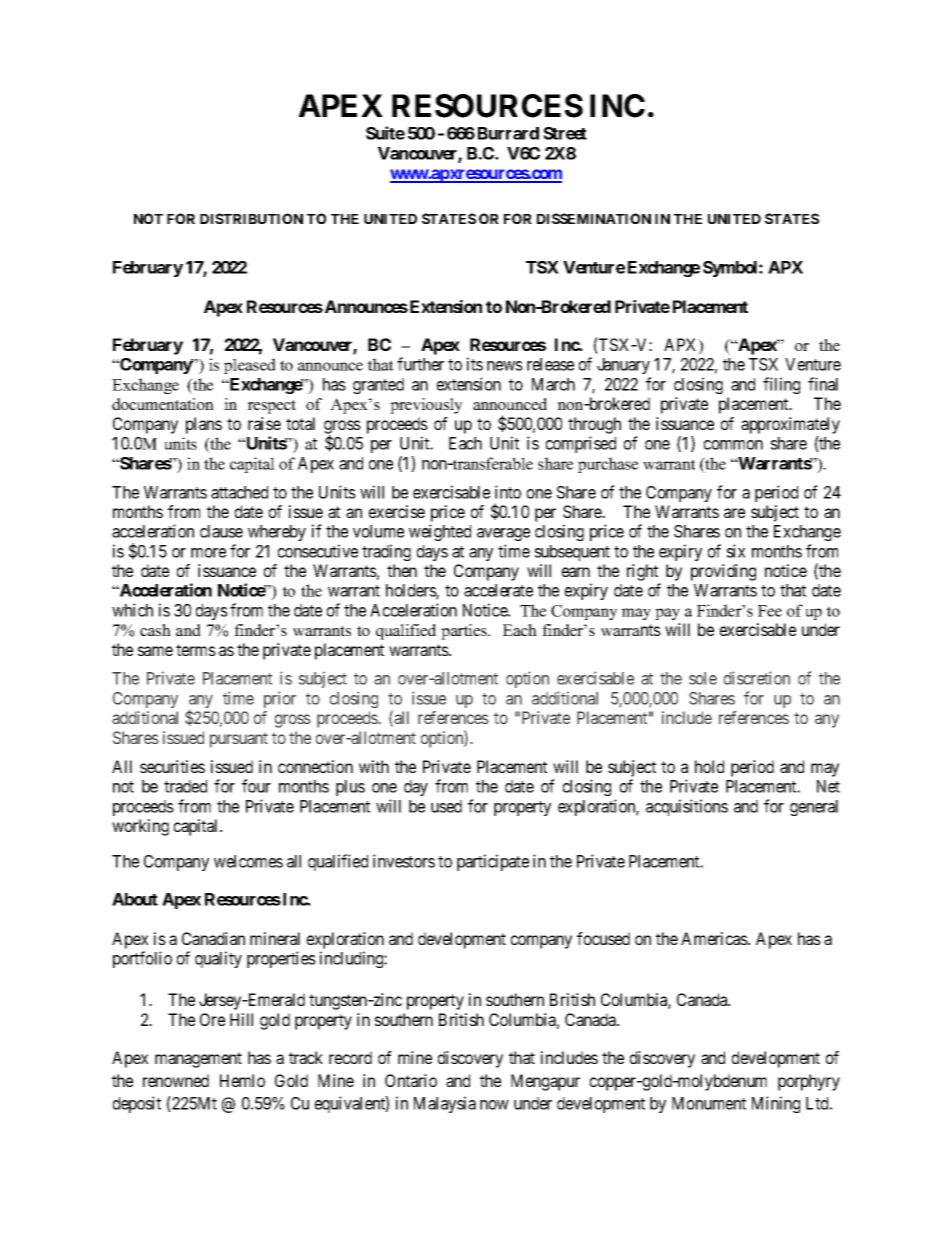 The width and height of the screenshot is (952, 1233). I want to click on Burrard, so click(508, 133).
